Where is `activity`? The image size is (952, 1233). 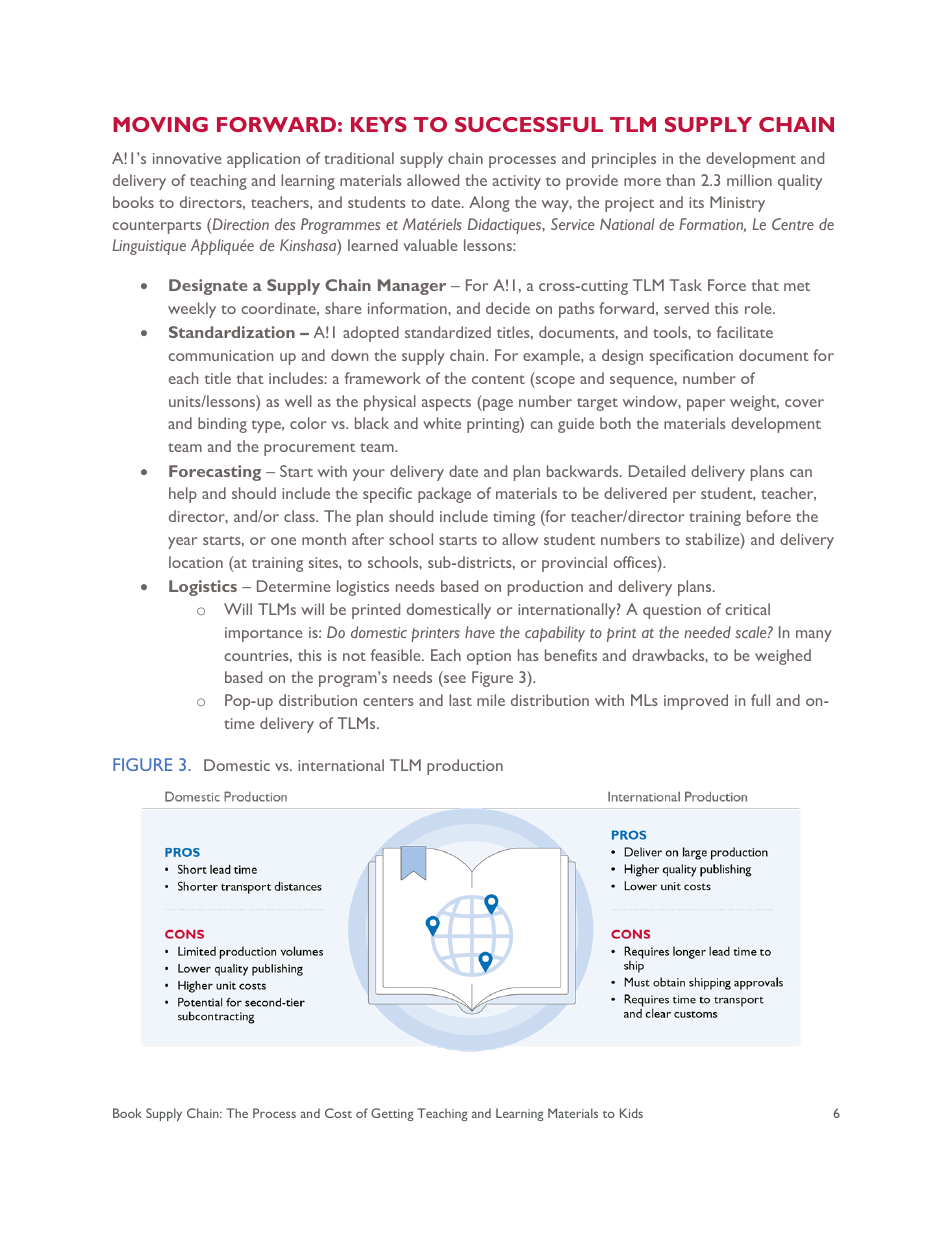 activity is located at coordinates (517, 182).
